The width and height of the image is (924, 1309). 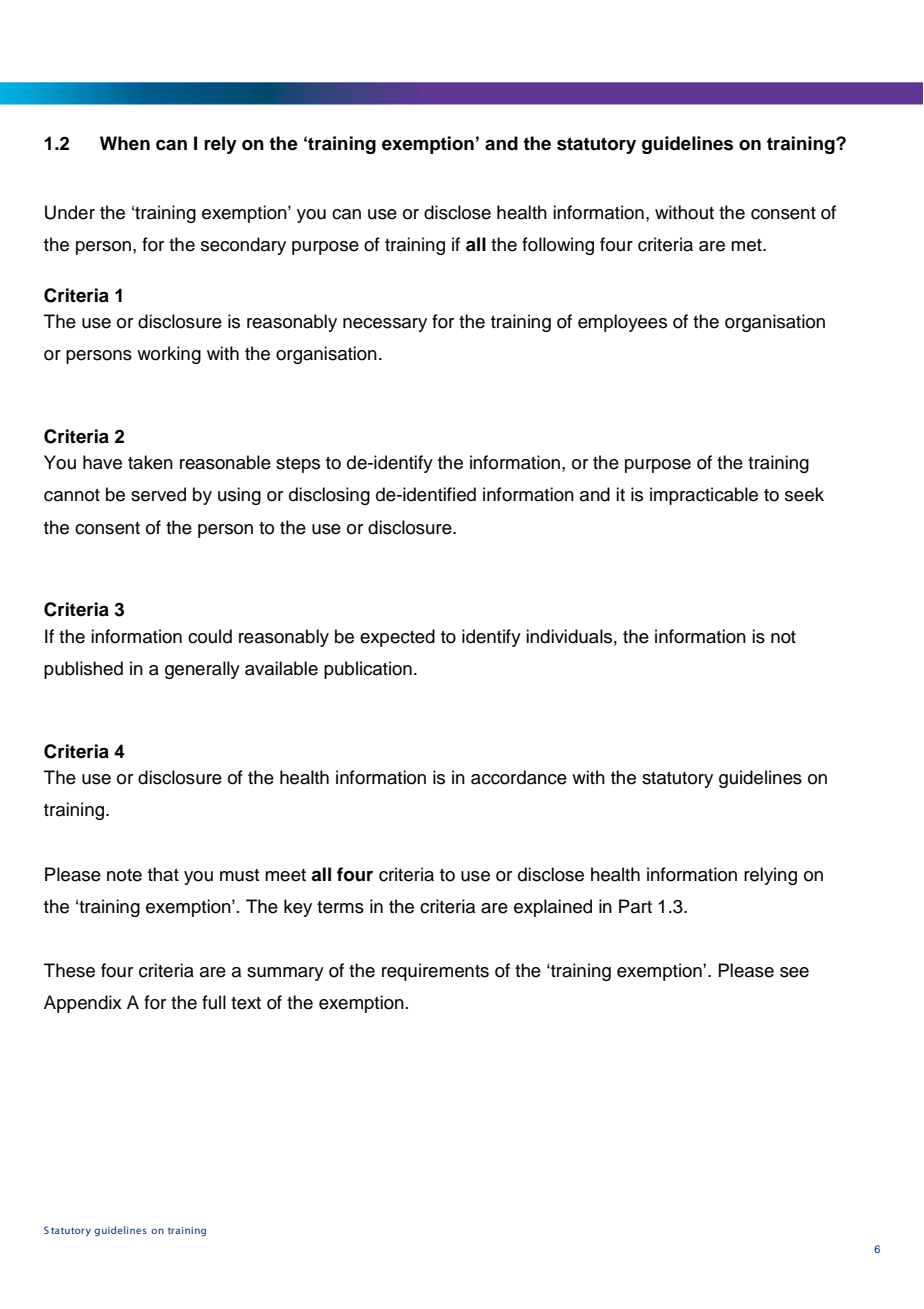 I want to click on met, so click(x=747, y=245).
